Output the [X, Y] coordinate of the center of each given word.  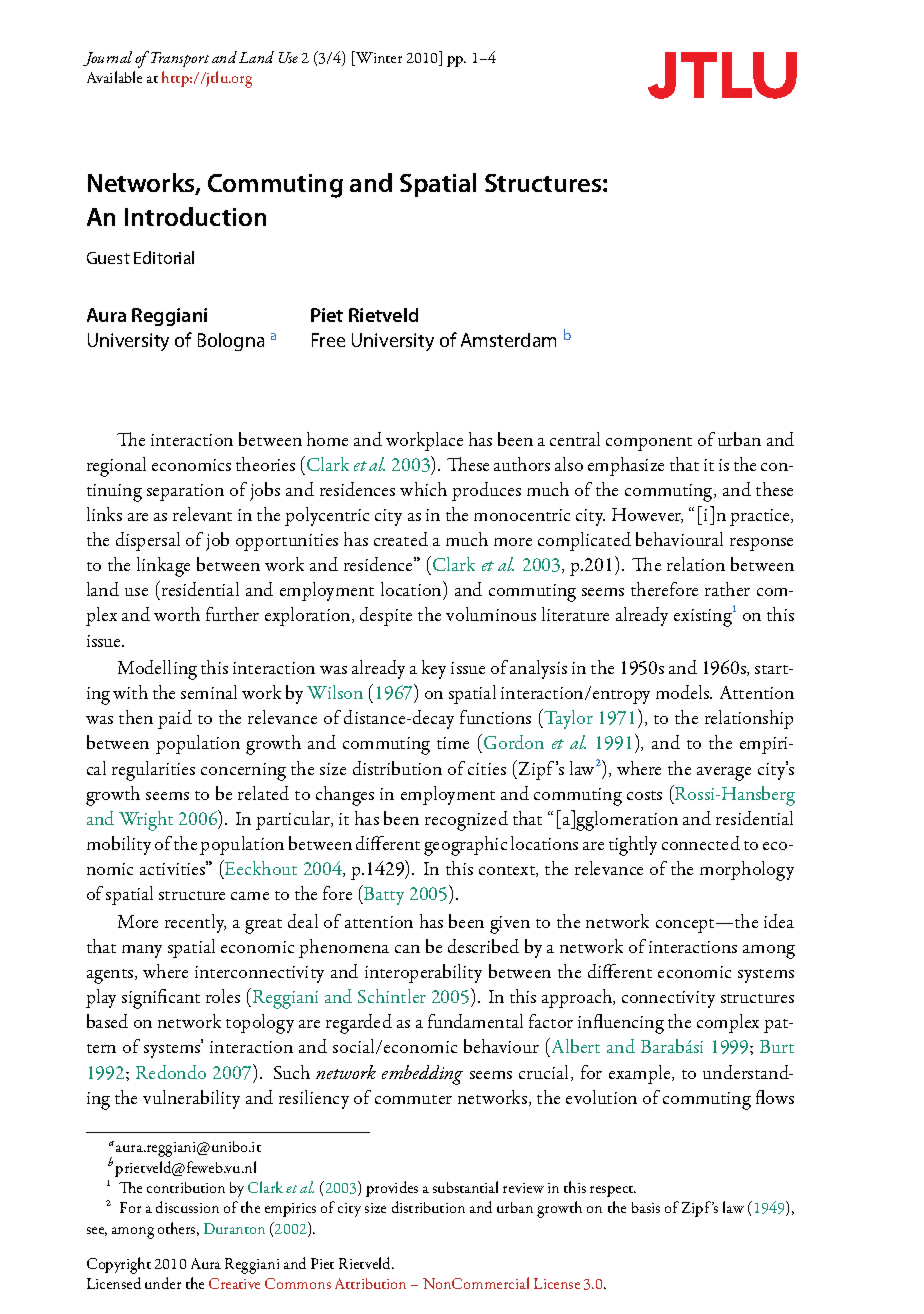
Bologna [231, 342]
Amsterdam [508, 340]
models [684, 692]
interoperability [423, 973]
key [434, 669]
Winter [378, 58]
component [649, 444]
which [423, 489]
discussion [187, 1207]
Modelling [157, 670]
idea [779, 921]
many [142, 951]
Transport [180, 59]
